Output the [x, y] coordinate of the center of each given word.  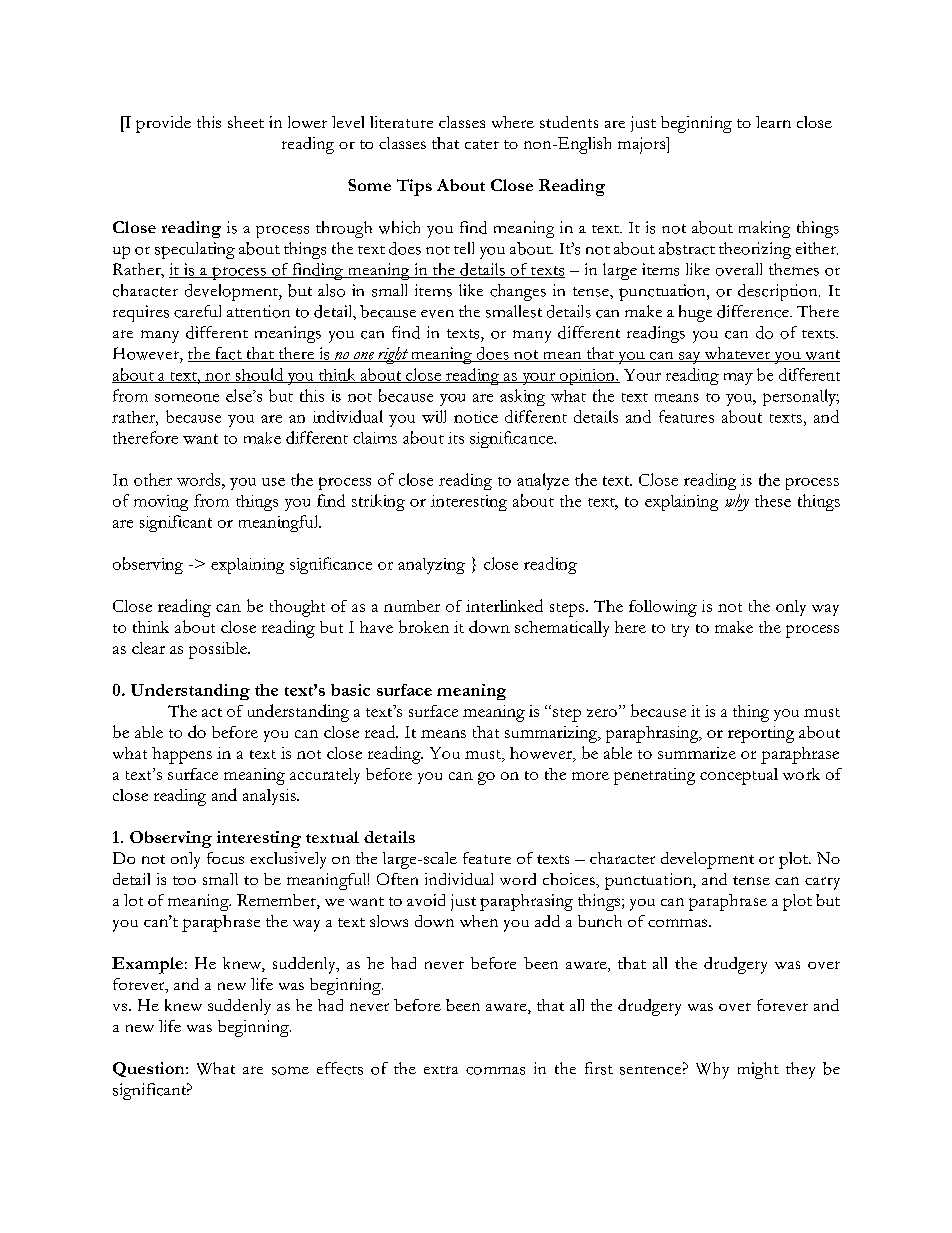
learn [773, 122]
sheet [246, 122]
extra [441, 1070]
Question [150, 1069]
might [758, 1070]
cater [482, 144]
